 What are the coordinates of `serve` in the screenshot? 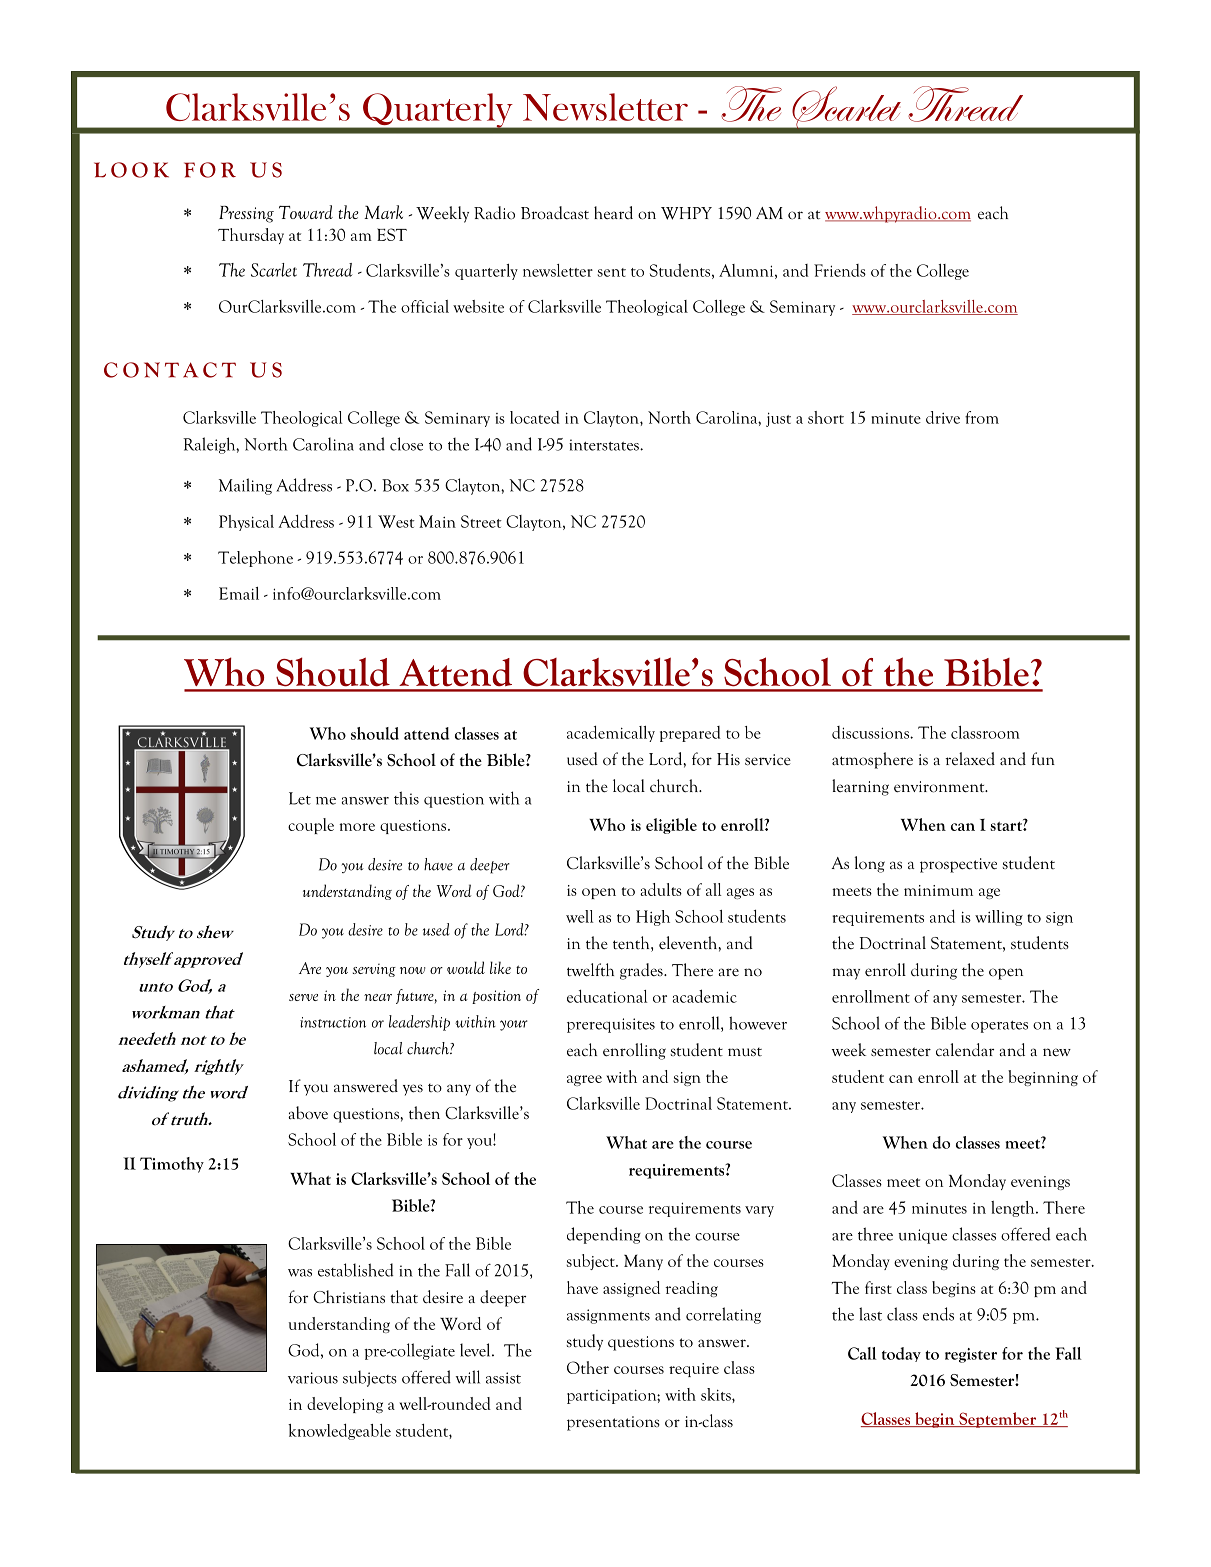 It's located at (303, 997).
